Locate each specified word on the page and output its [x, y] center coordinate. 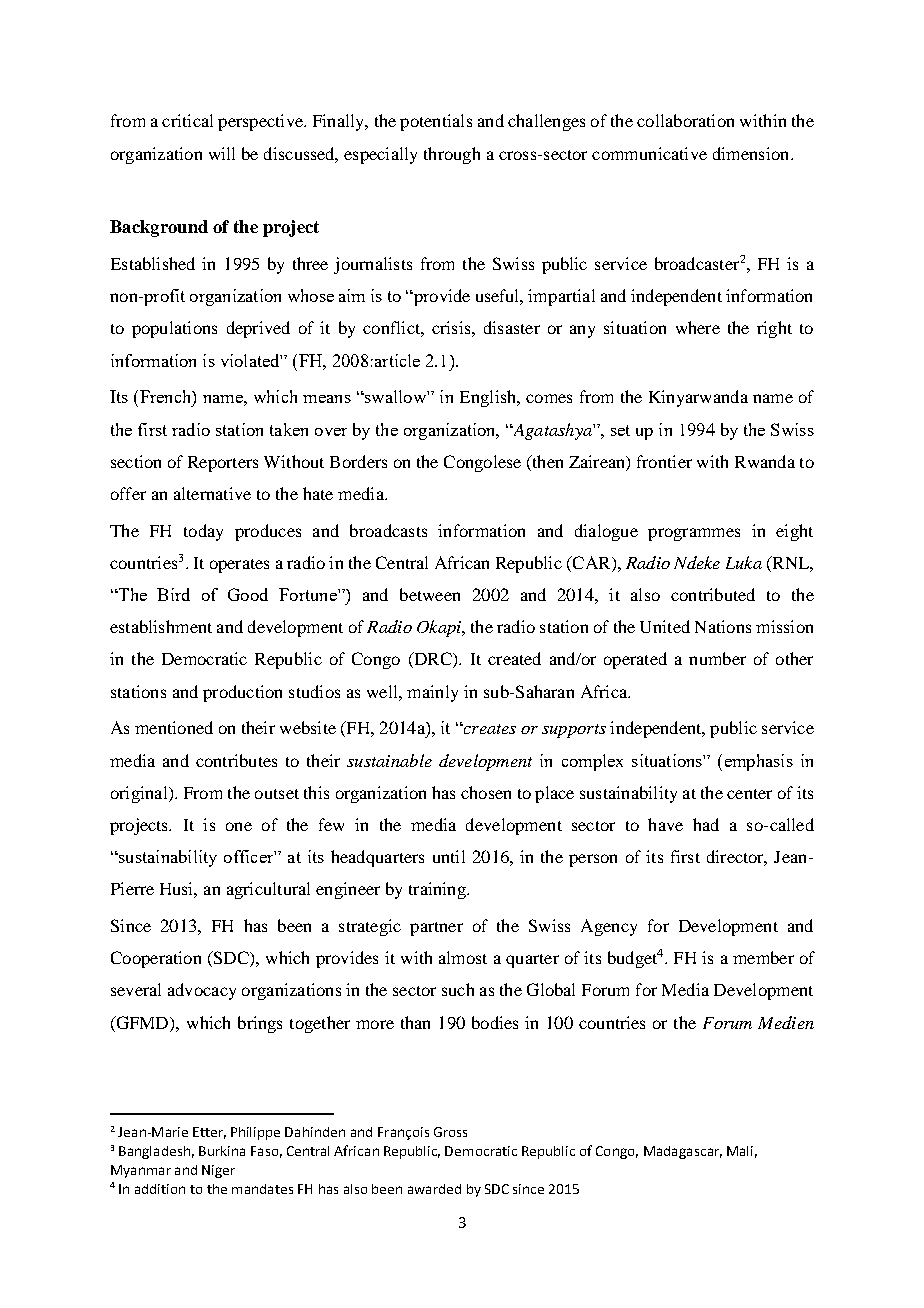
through [452, 155]
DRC [433, 660]
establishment [161, 626]
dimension [752, 153]
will [222, 153]
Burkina [222, 1151]
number [717, 658]
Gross [450, 1132]
